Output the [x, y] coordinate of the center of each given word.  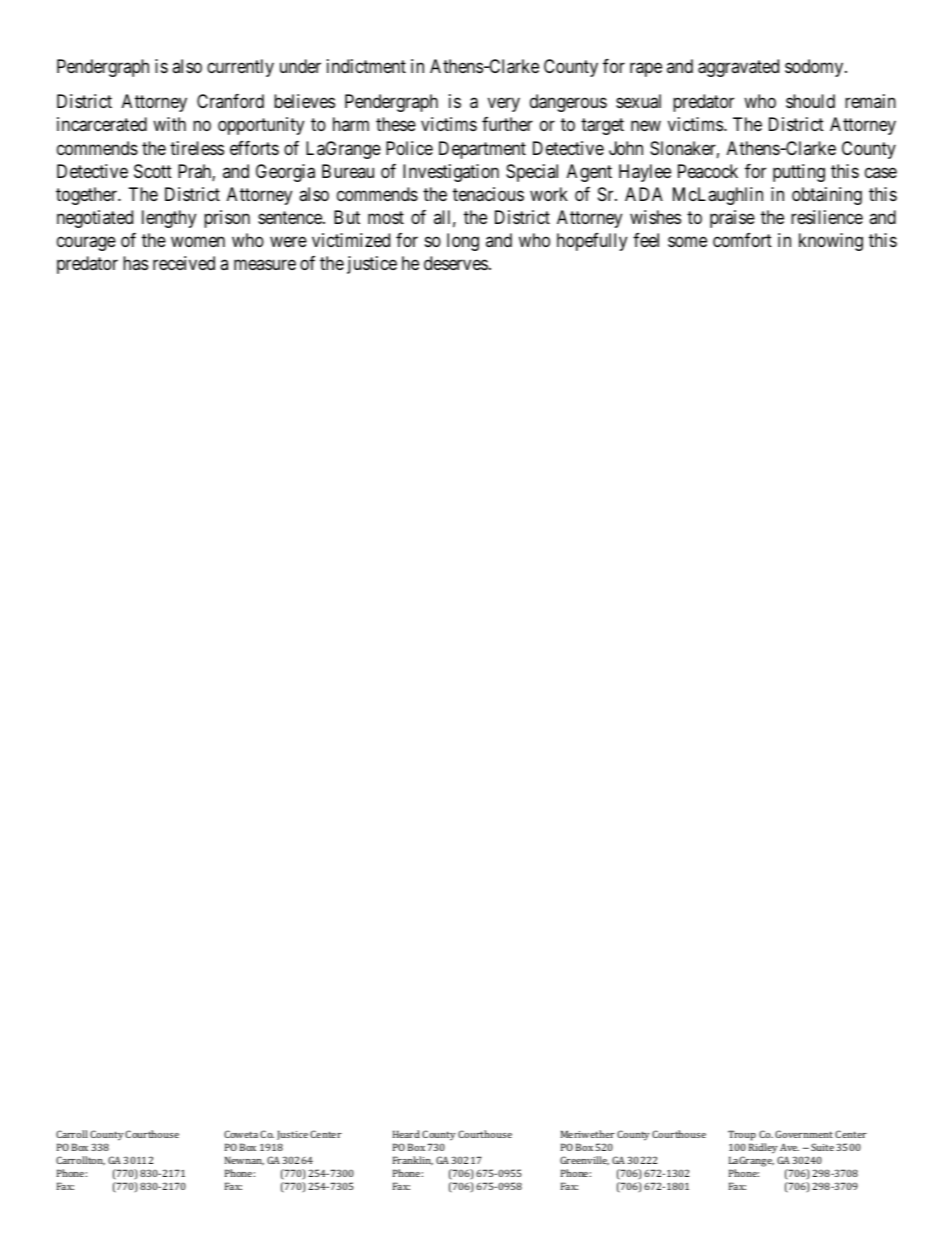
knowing [831, 242]
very [504, 105]
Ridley [763, 1148]
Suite [822, 1147]
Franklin [413, 1161]
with [169, 124]
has [135, 263]
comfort [742, 240]
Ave [789, 1147]
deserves [456, 263]
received [184, 263]
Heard [406, 1134]
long [463, 242]
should [810, 101]
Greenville [584, 1161]
